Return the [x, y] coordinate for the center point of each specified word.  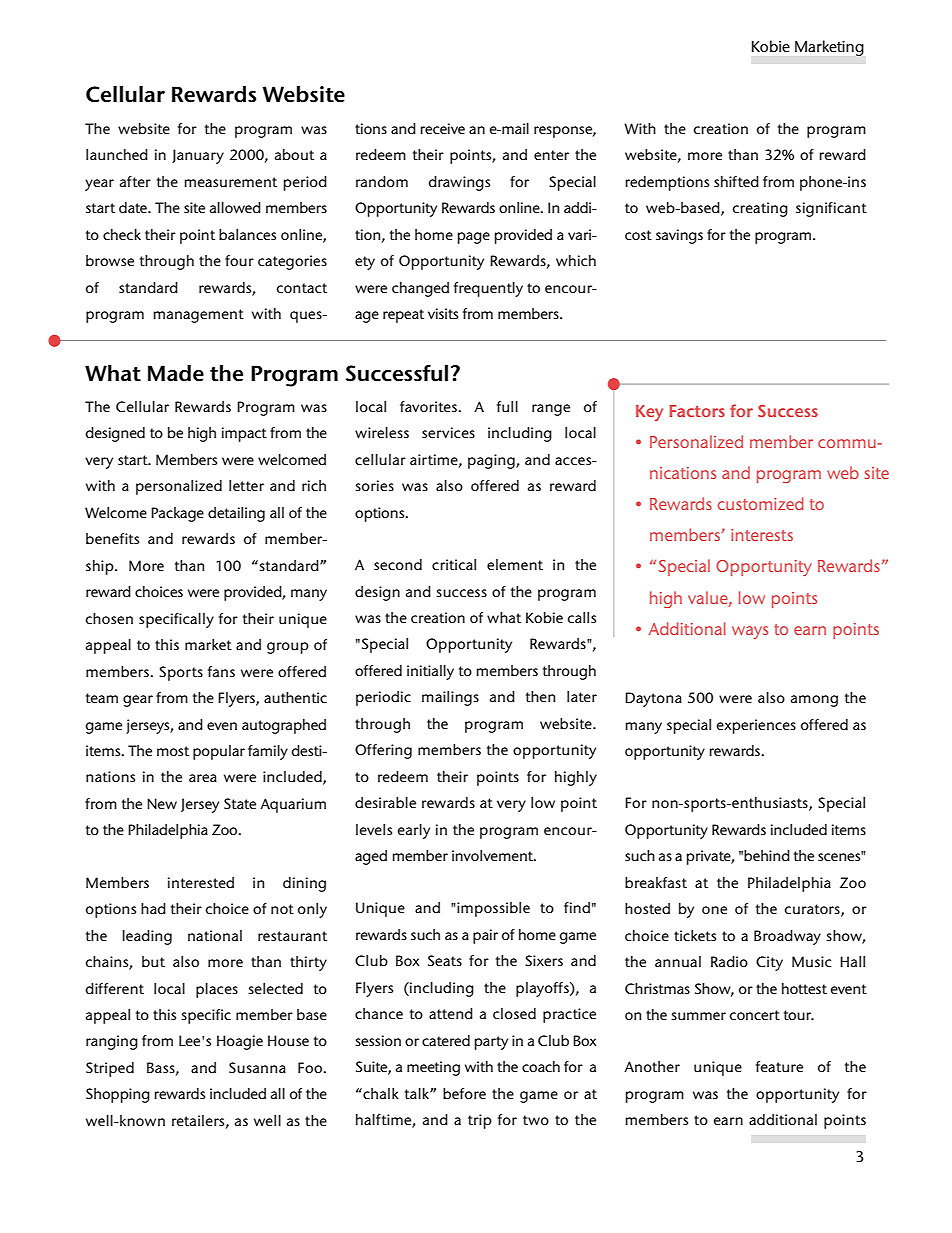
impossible [492, 909]
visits [443, 313]
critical [454, 564]
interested [201, 882]
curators [813, 910]
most [173, 751]
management [199, 316]
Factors [697, 411]
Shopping [118, 1095]
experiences [756, 726]
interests [762, 535]
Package [177, 514]
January [198, 156]
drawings [459, 183]
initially [430, 672]
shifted [736, 181]
